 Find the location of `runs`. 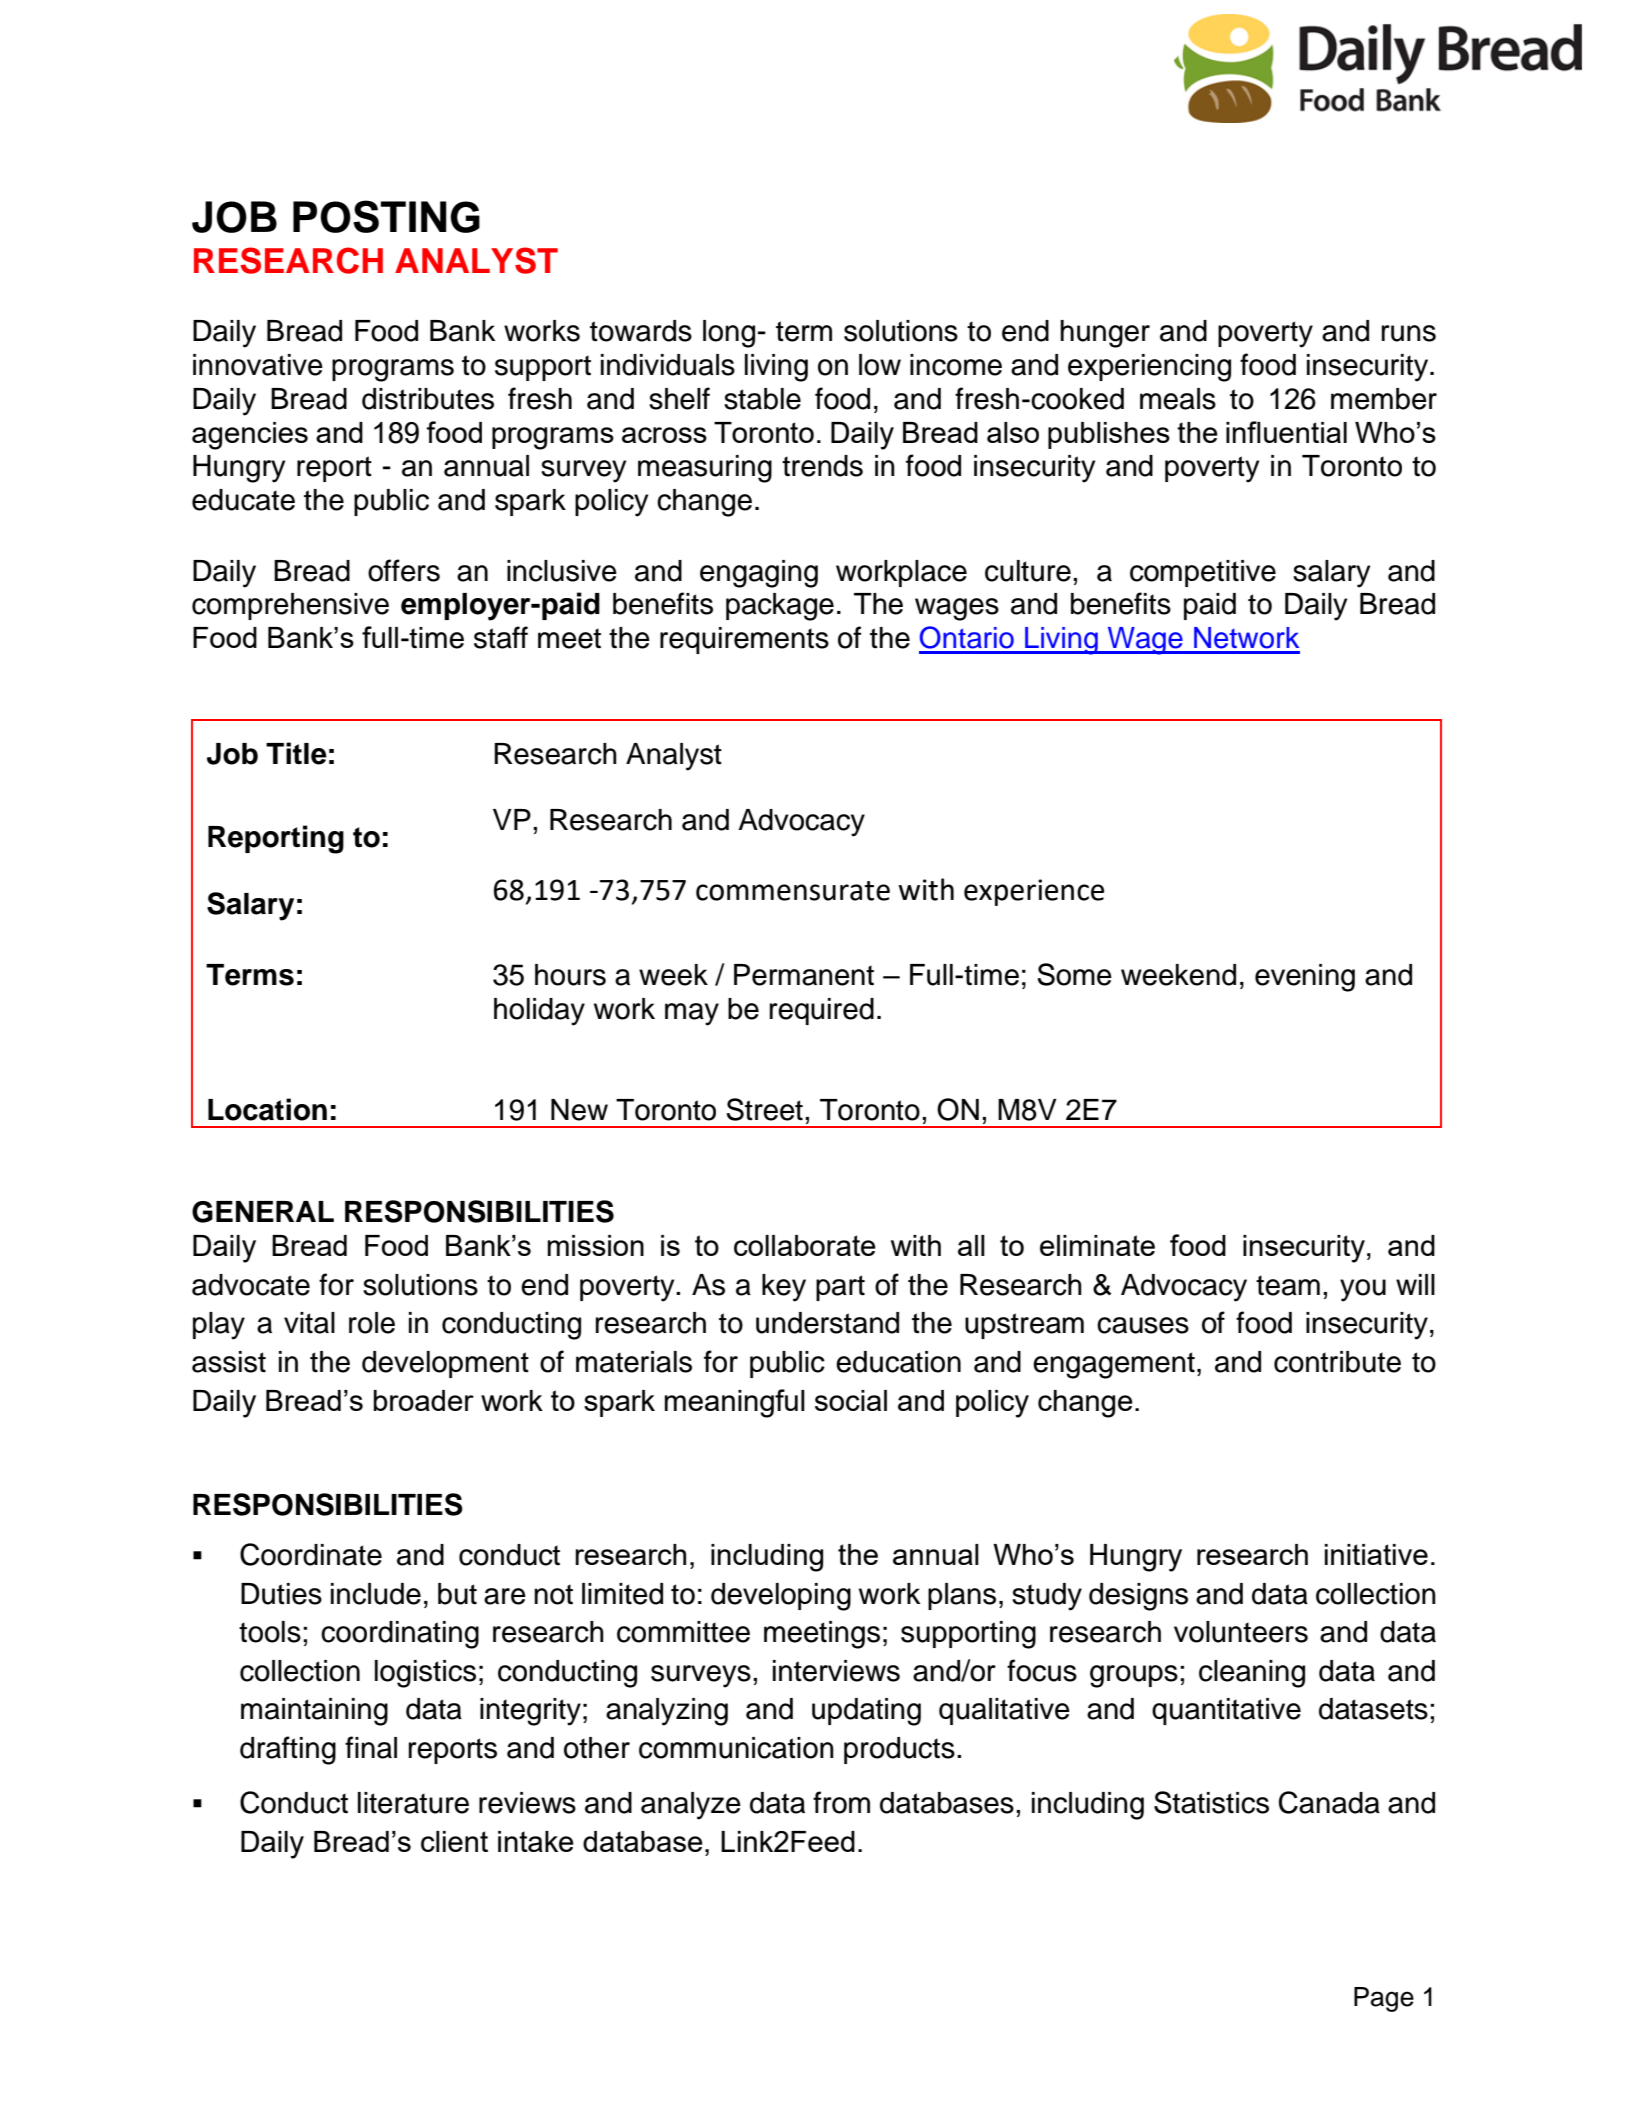

runs is located at coordinates (1409, 333).
